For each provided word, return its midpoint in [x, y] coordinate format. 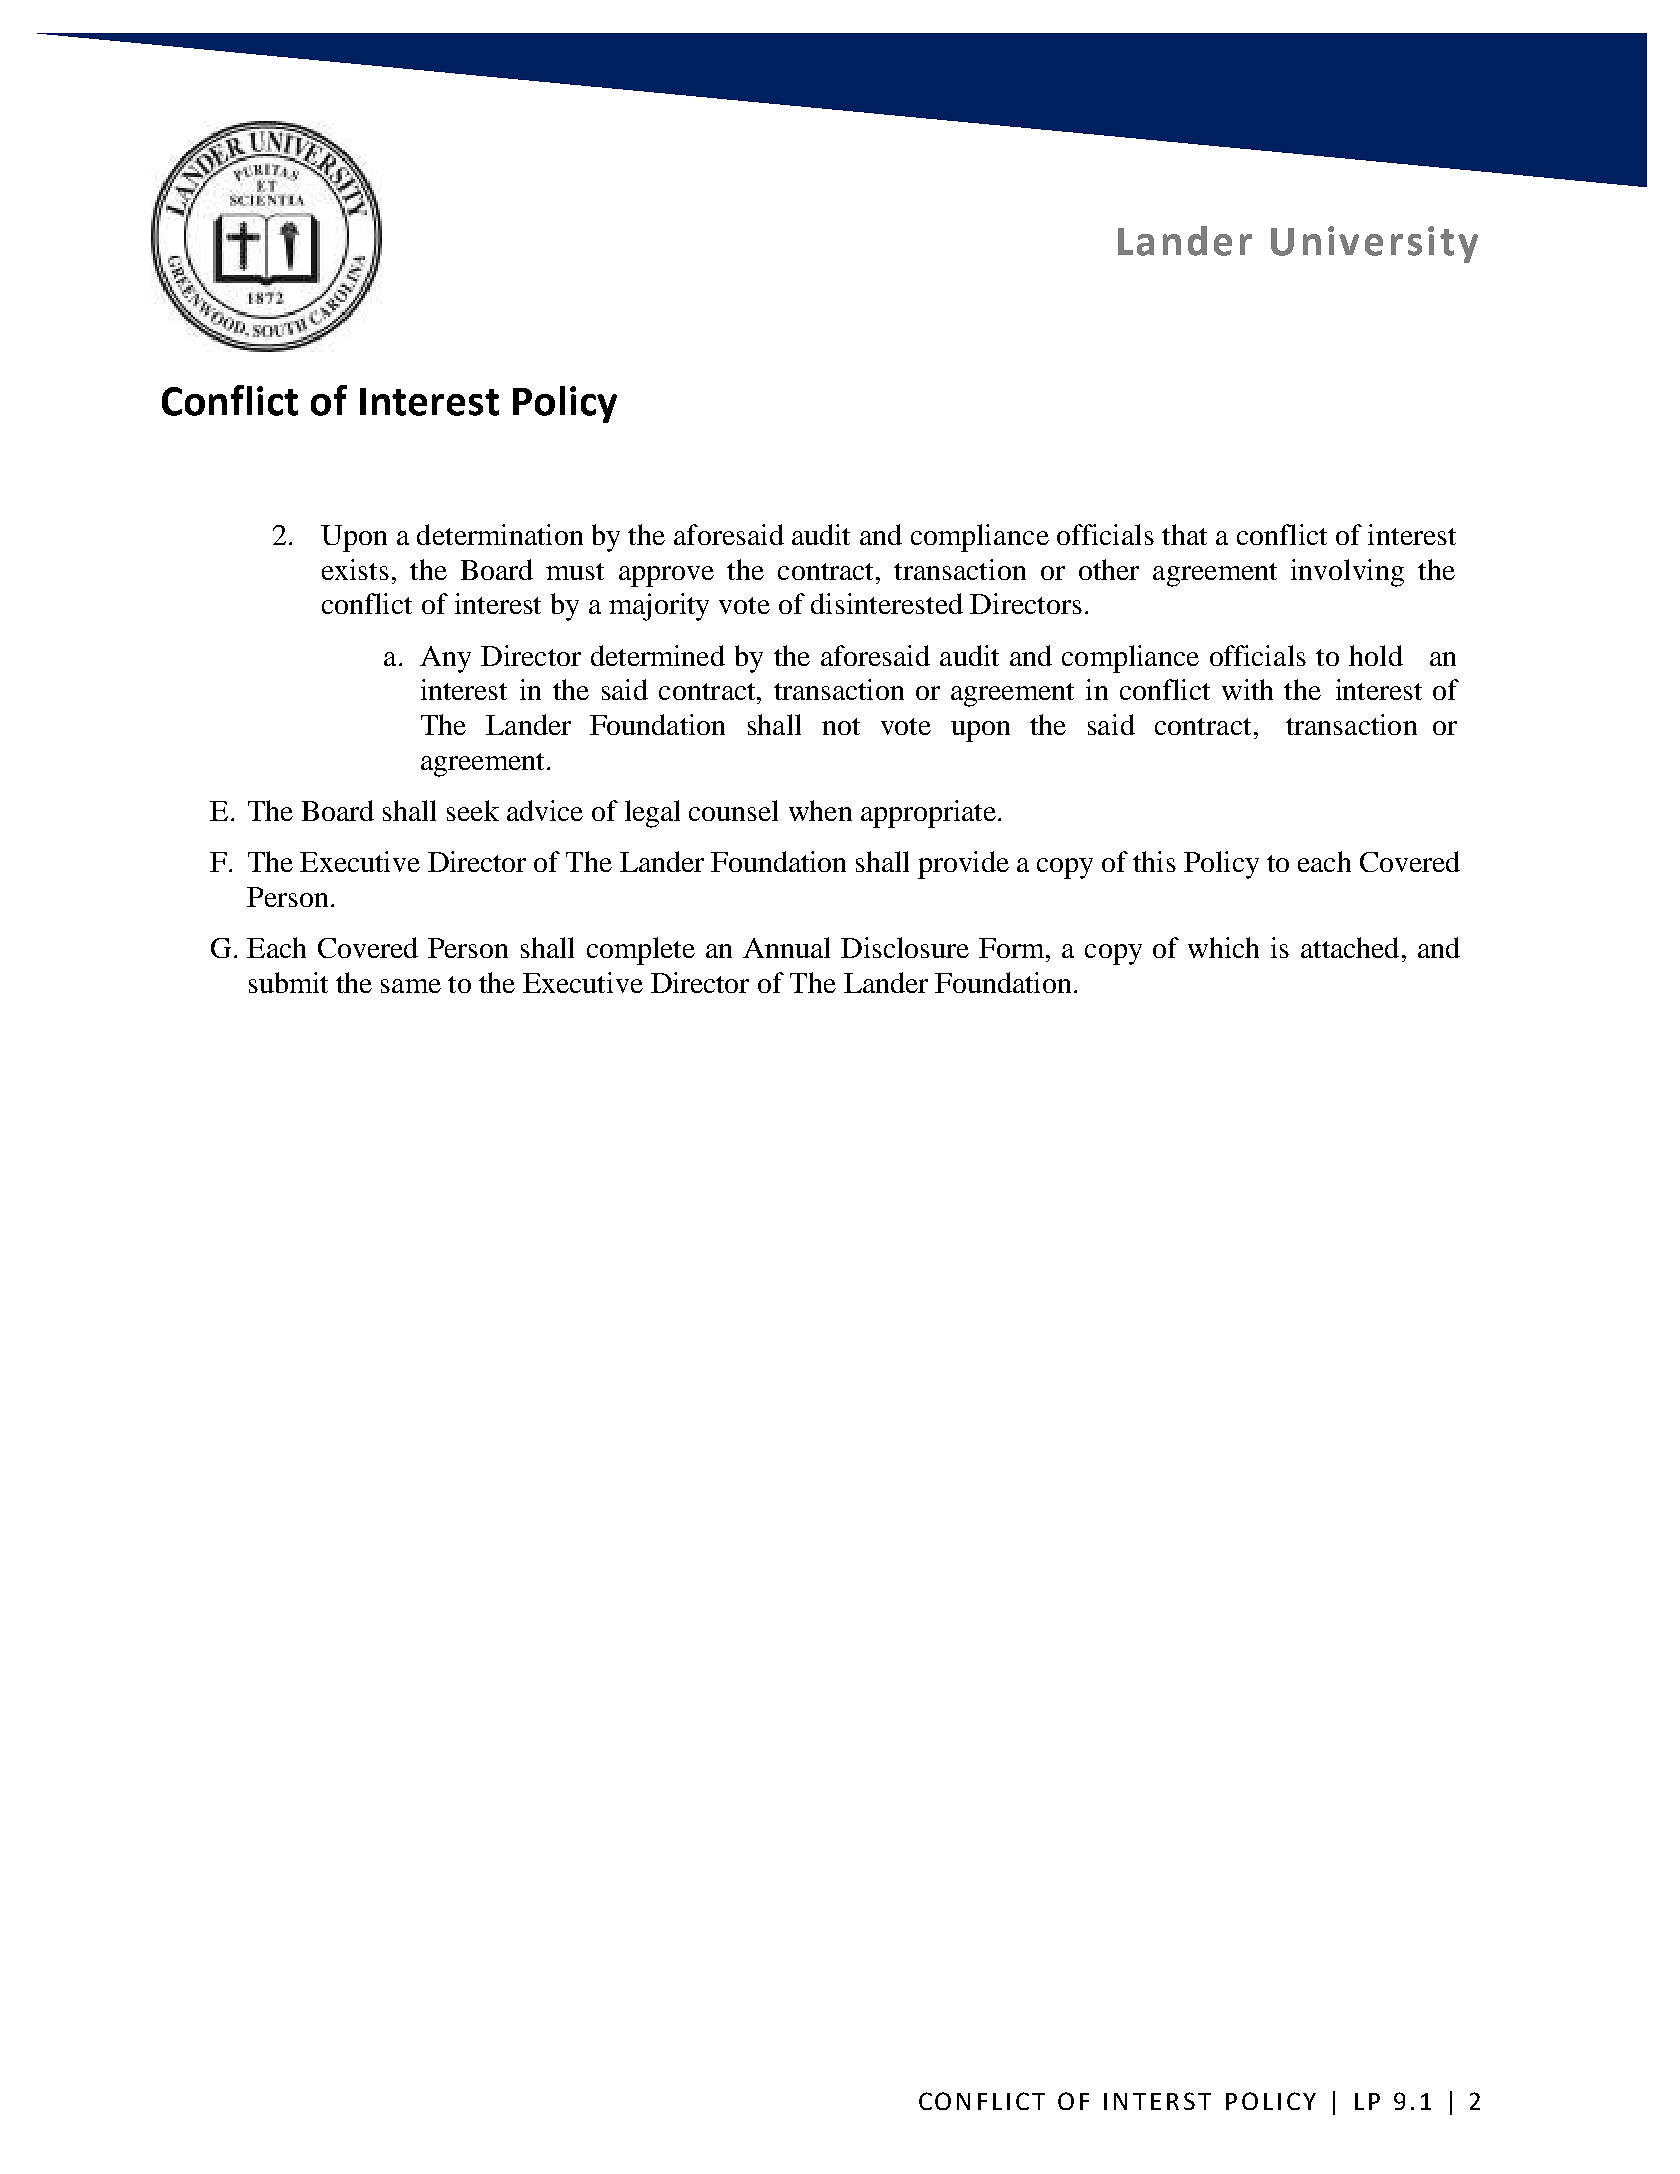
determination [500, 534]
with [1247, 689]
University [1374, 244]
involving [1347, 573]
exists [355, 569]
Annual [786, 947]
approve [666, 576]
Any [445, 659]
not [841, 726]
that [1184, 534]
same [411, 986]
